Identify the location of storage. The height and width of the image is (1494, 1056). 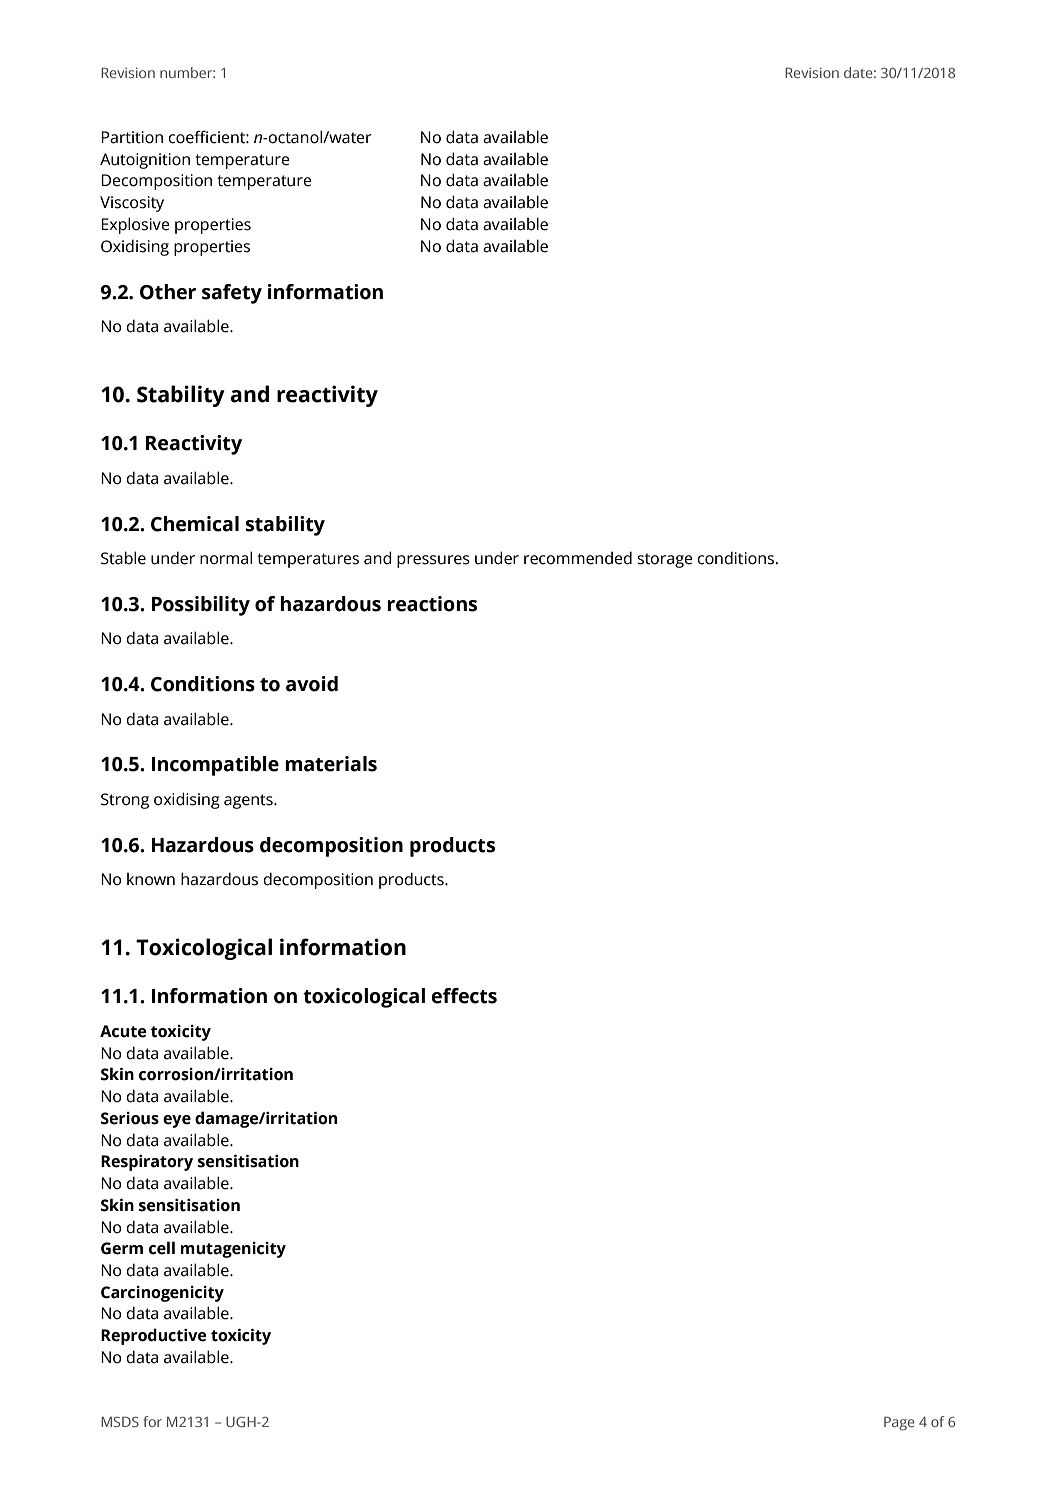
(665, 560).
